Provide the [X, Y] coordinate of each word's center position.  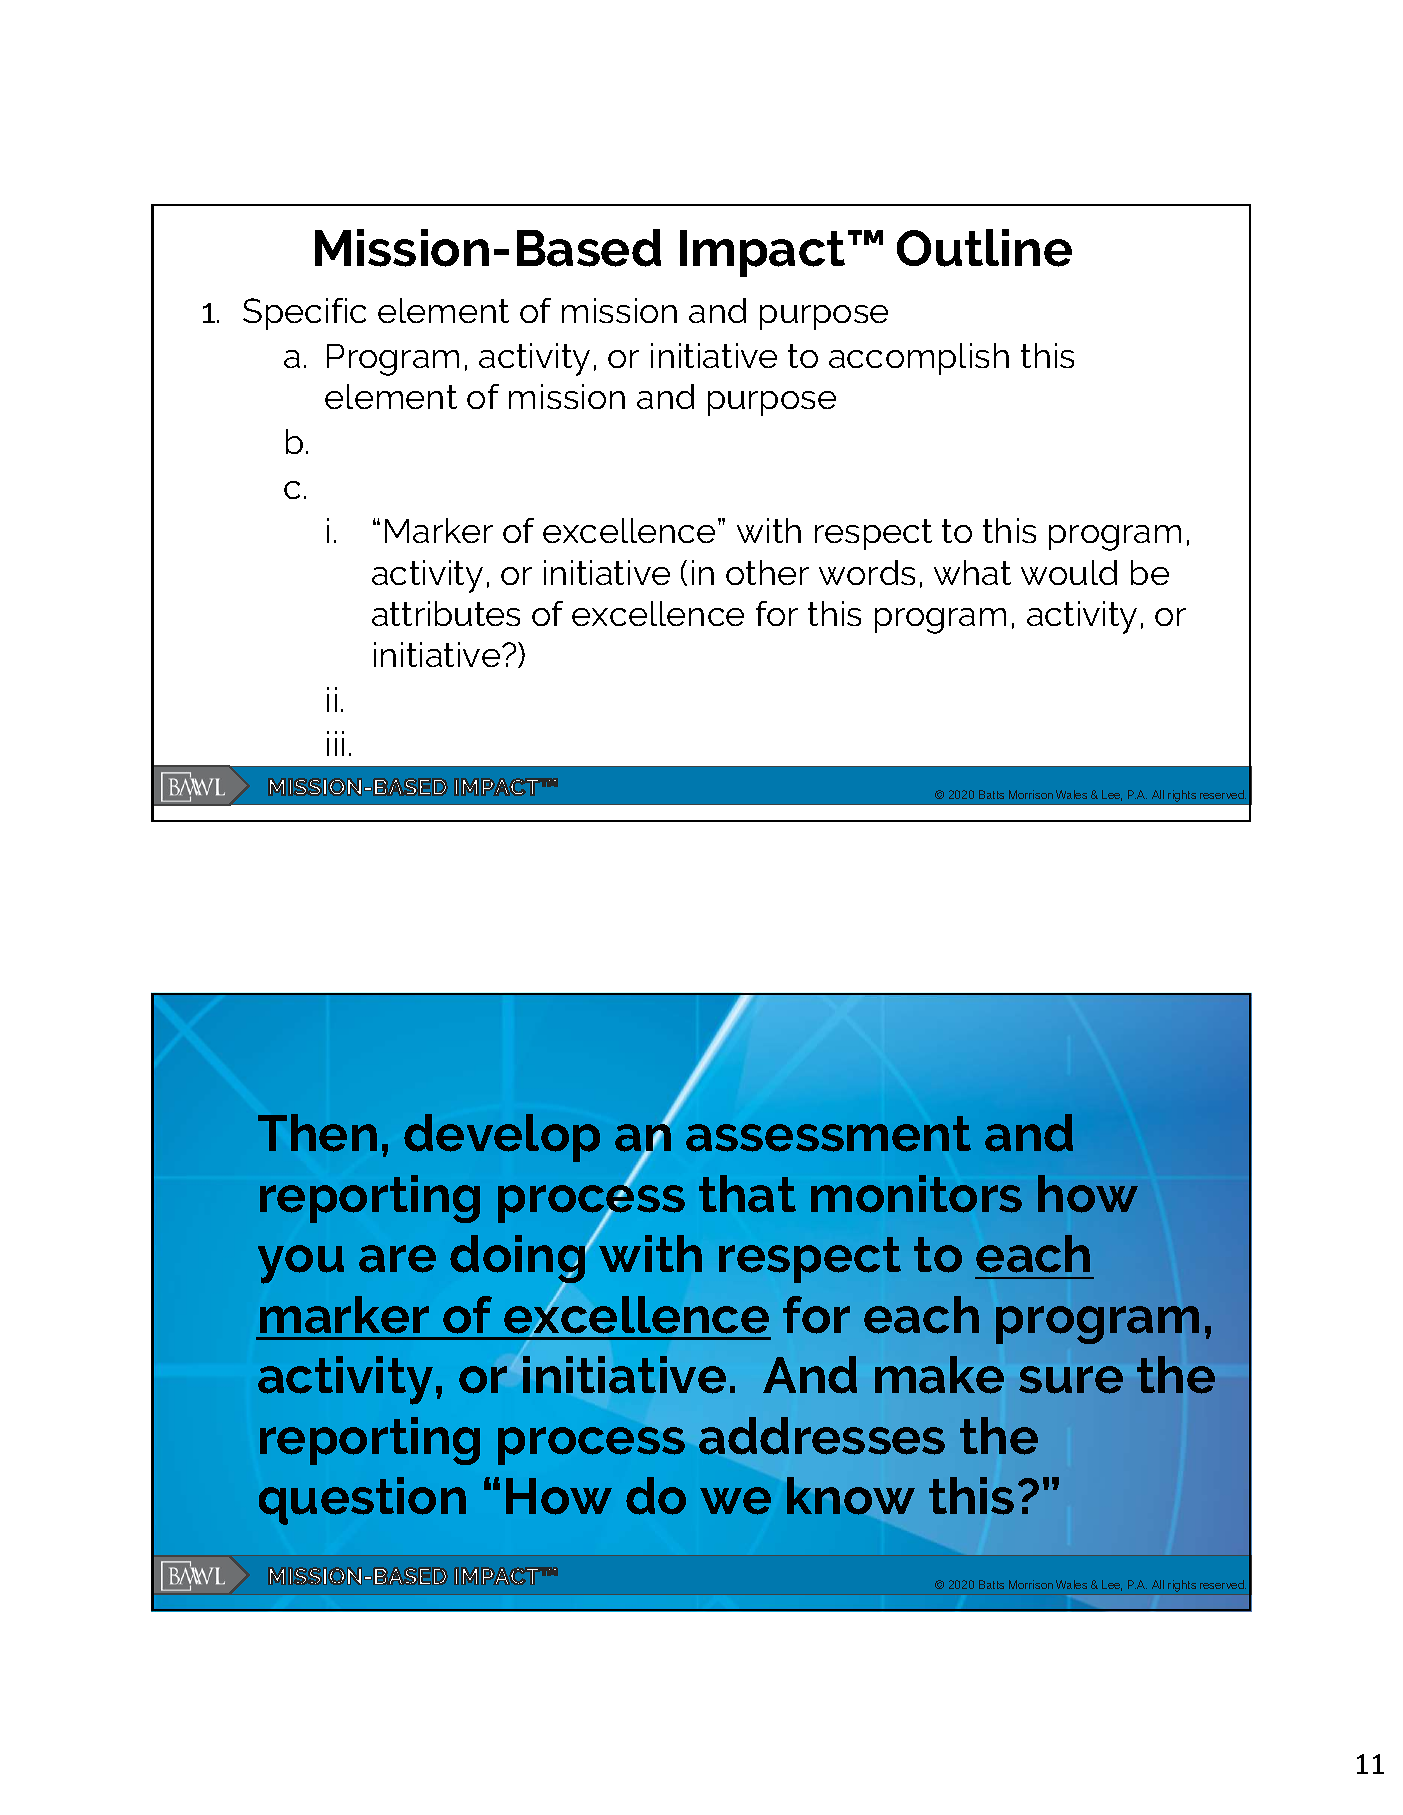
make [939, 1375]
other [767, 572]
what [972, 572]
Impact [762, 253]
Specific [304, 314]
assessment [828, 1134]
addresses [822, 1436]
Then [317, 1133]
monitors [916, 1194]
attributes [446, 613]
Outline [984, 248]
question [362, 1501]
